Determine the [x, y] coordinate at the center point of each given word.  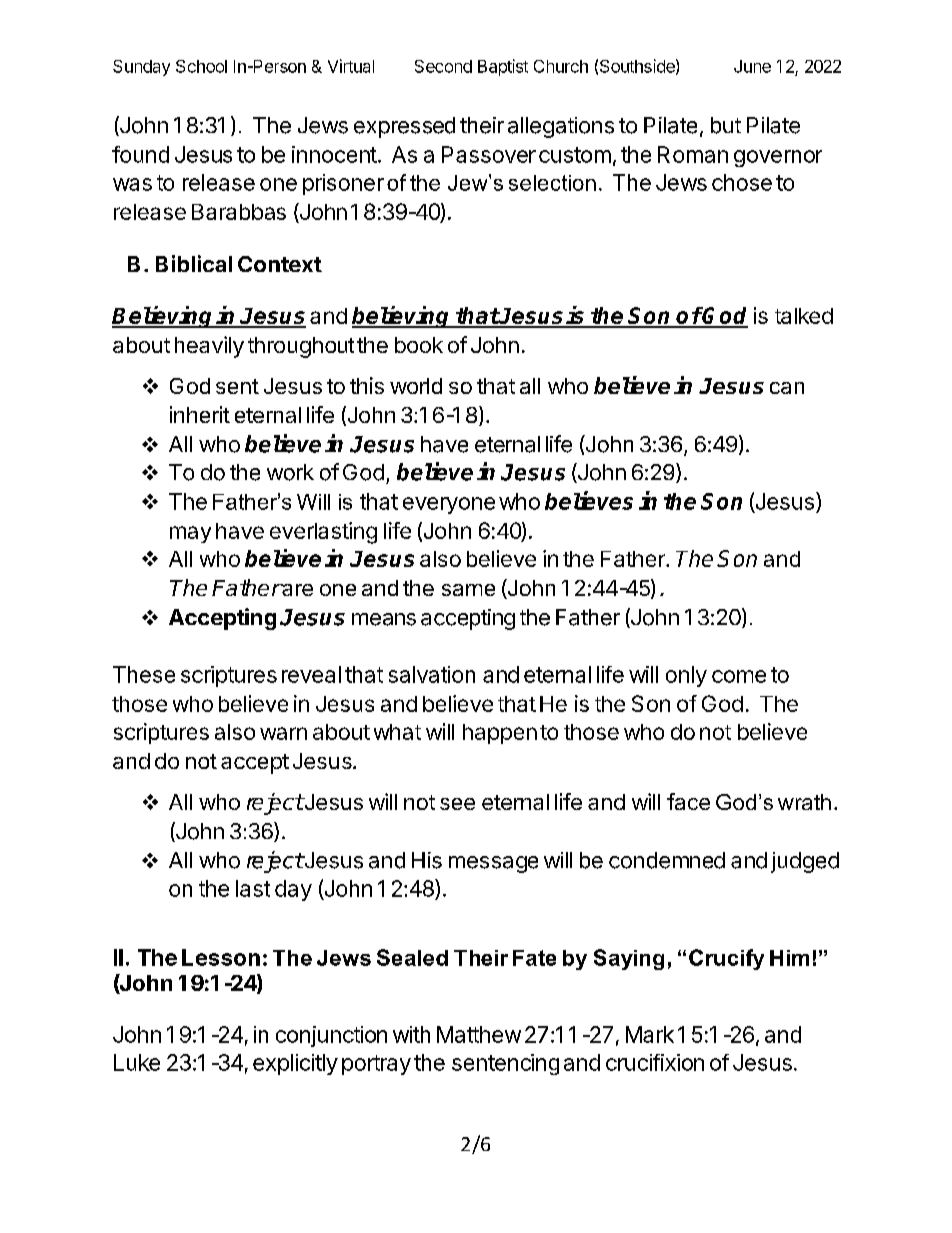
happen [500, 734]
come [739, 676]
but [726, 125]
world [416, 386]
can [787, 388]
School [201, 66]
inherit [200, 414]
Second [443, 66]
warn [283, 733]
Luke [137, 1062]
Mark [650, 1034]
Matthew [479, 1034]
